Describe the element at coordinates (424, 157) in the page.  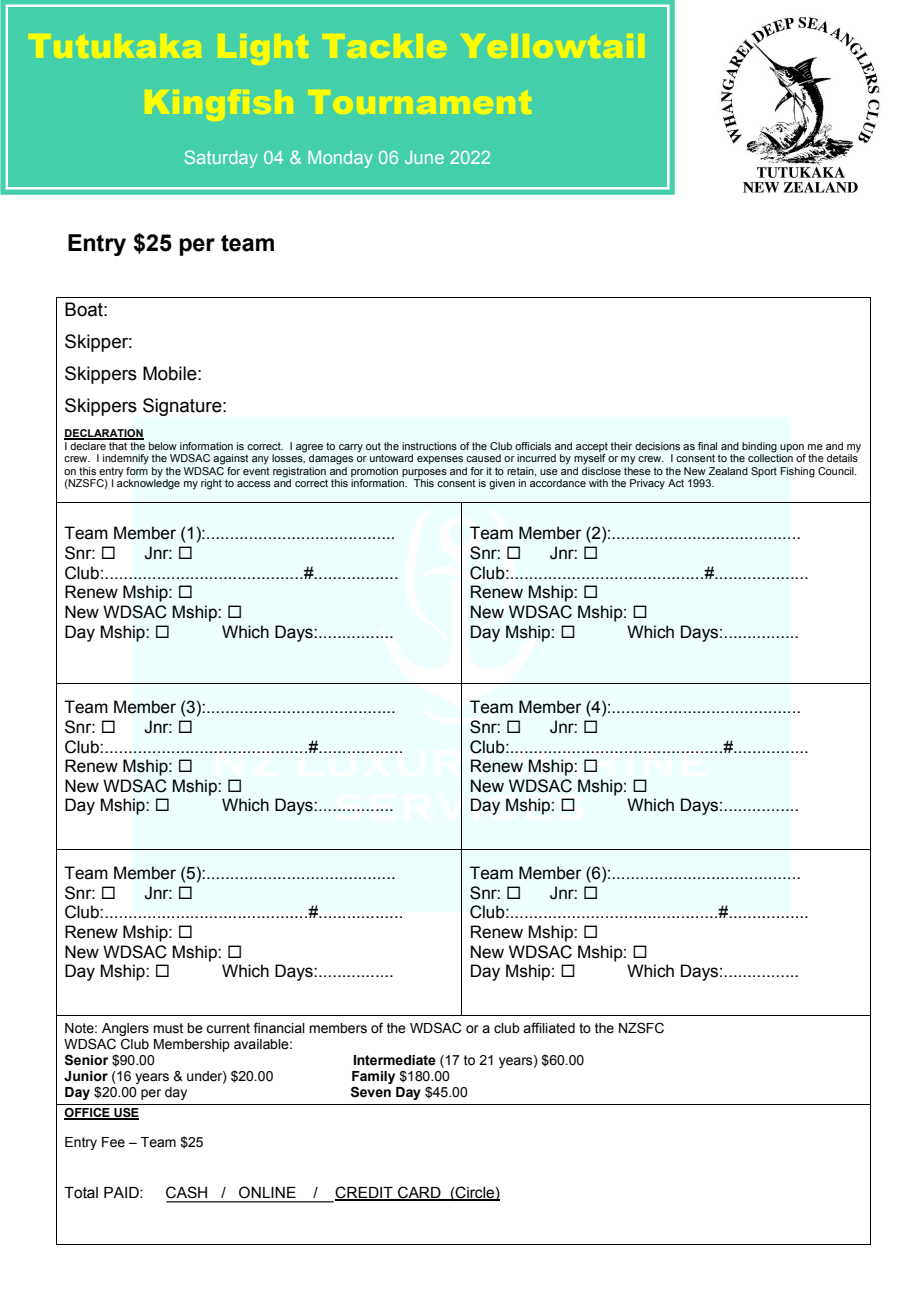
I see `June` at that location.
